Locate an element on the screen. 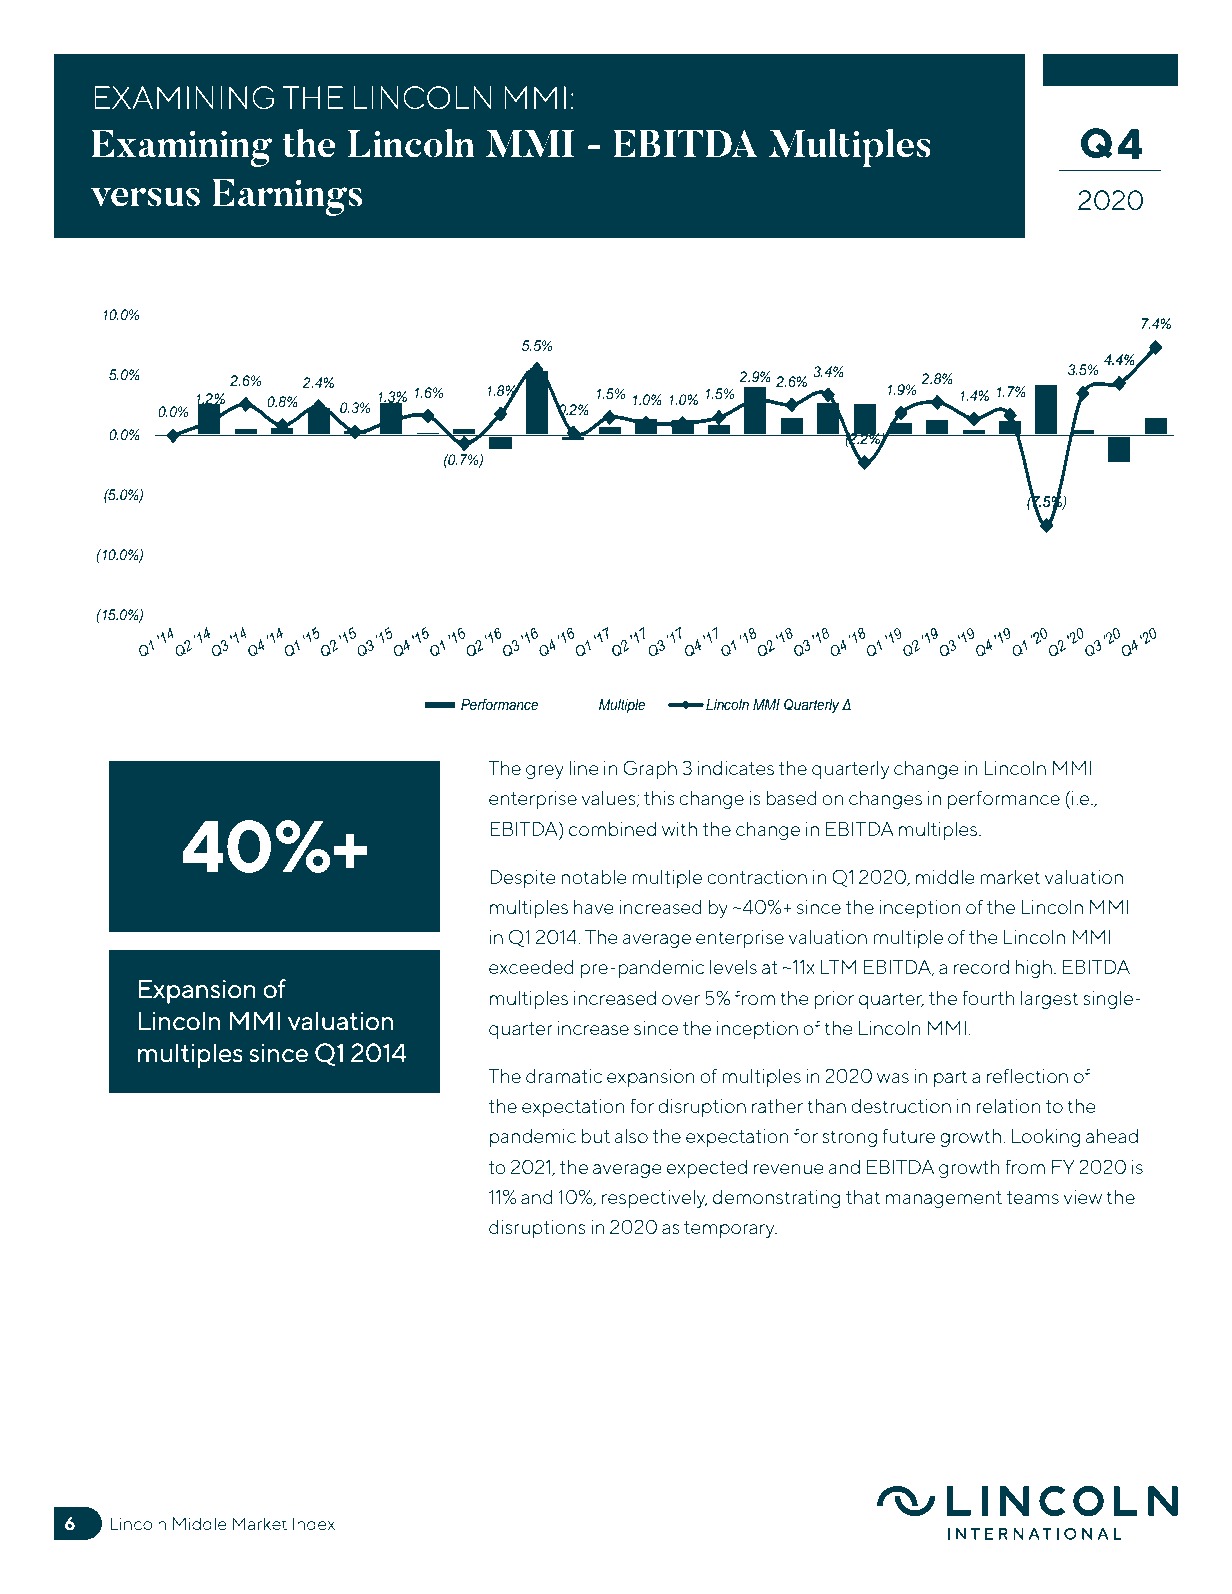  Earnings is located at coordinates (287, 197).
